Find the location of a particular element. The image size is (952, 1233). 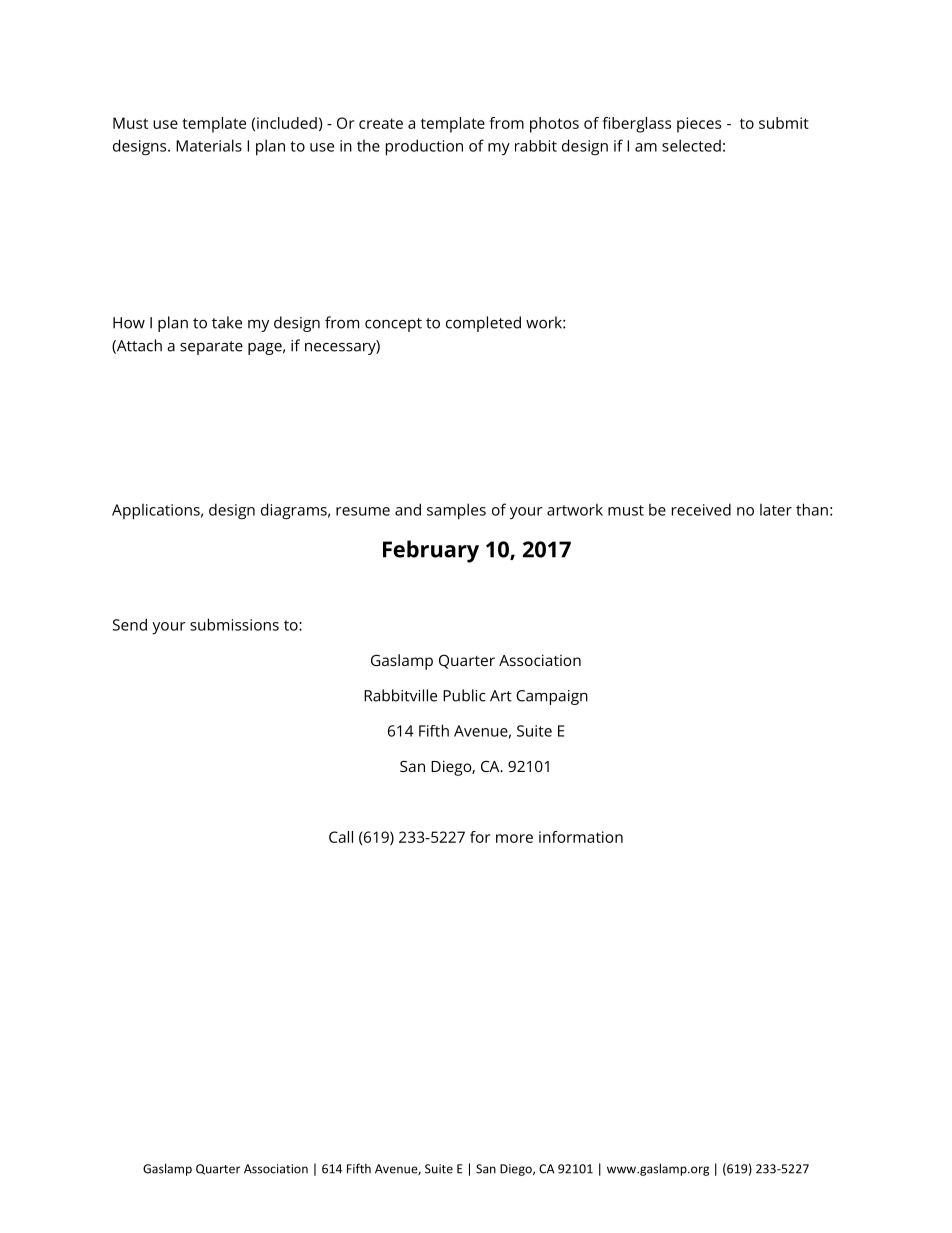

Materials is located at coordinates (209, 145).
